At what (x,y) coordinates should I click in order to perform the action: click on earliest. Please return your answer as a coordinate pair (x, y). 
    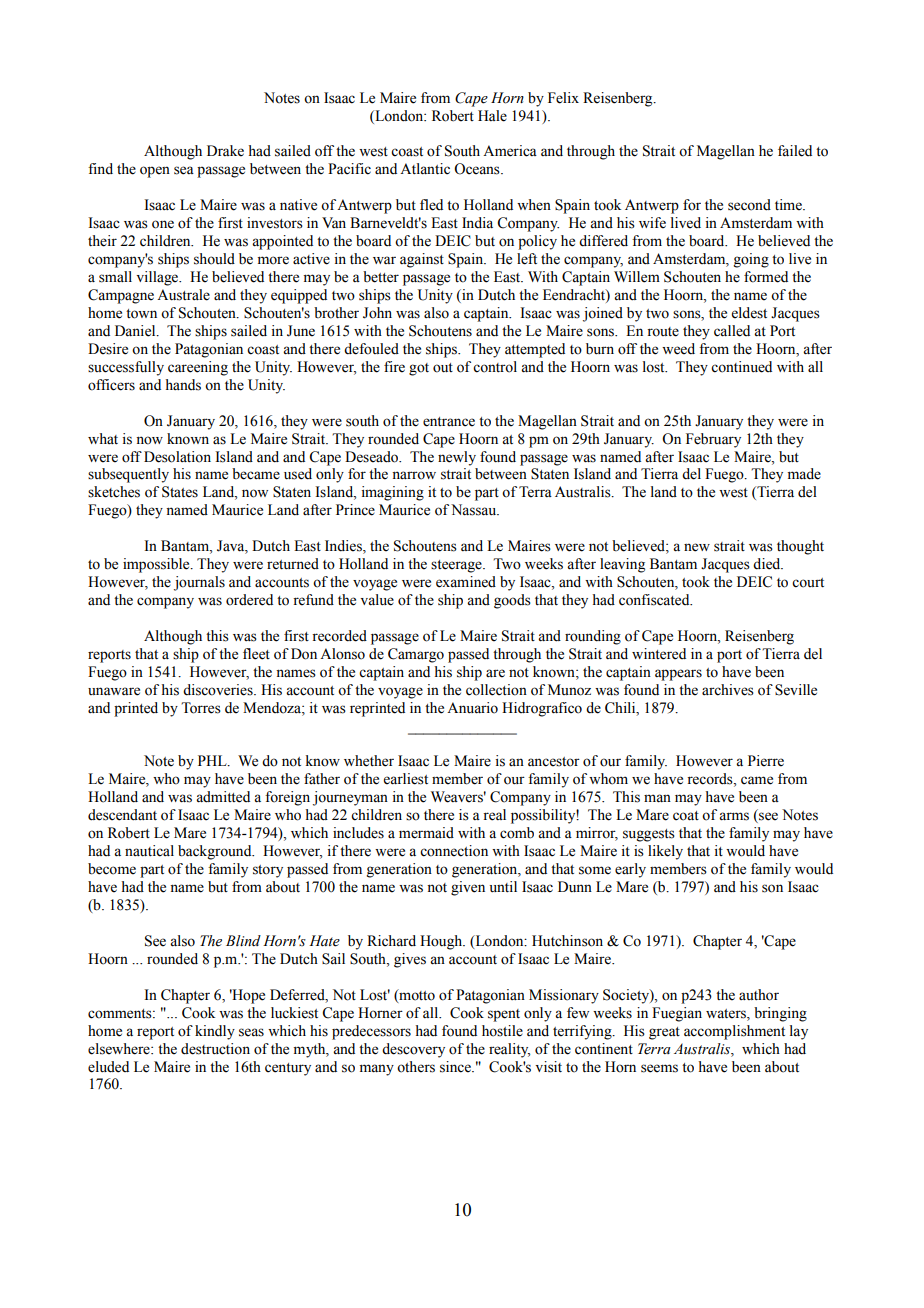
    Looking at the image, I should click on (406, 779).
